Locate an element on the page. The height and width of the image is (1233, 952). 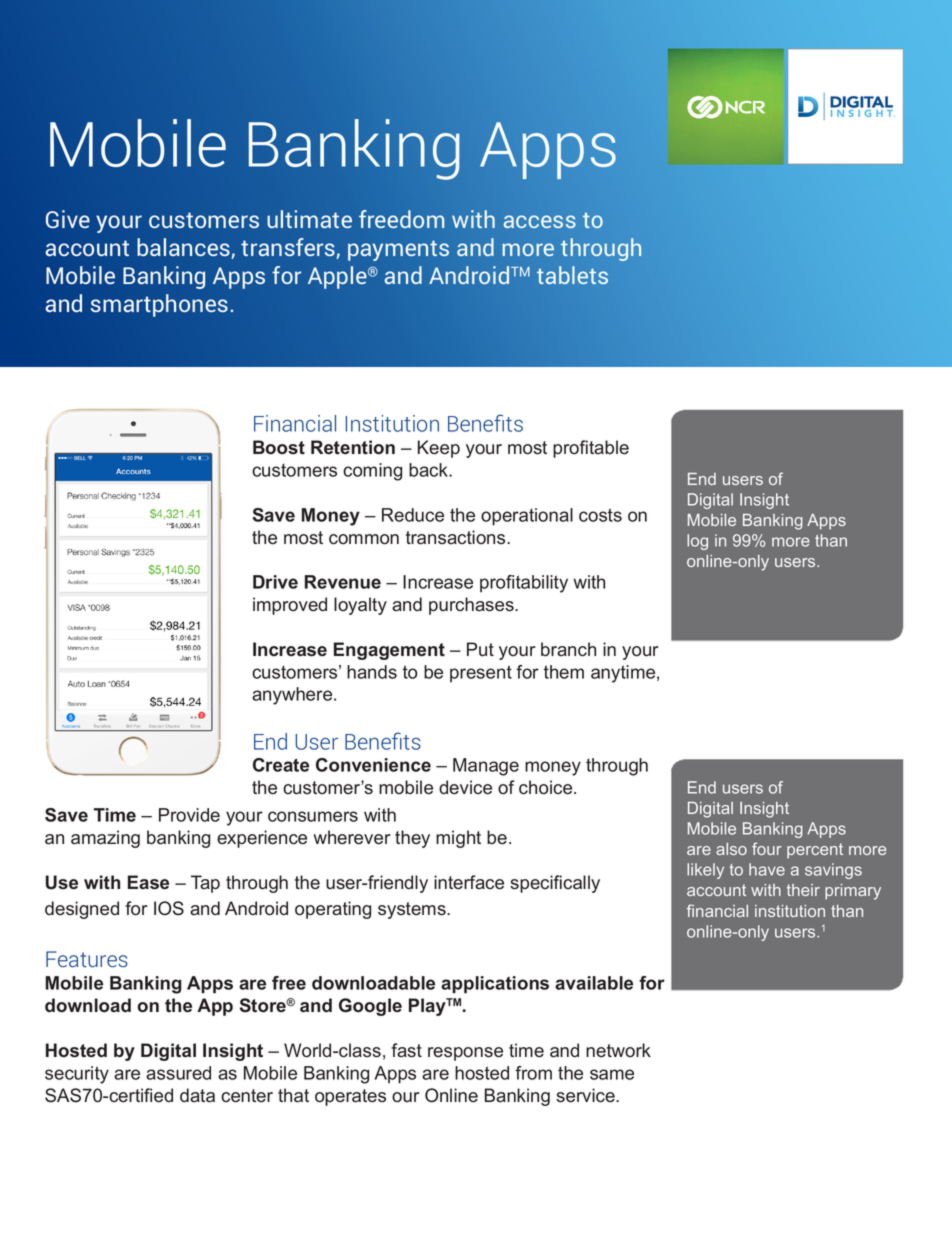
network is located at coordinates (618, 1050).
